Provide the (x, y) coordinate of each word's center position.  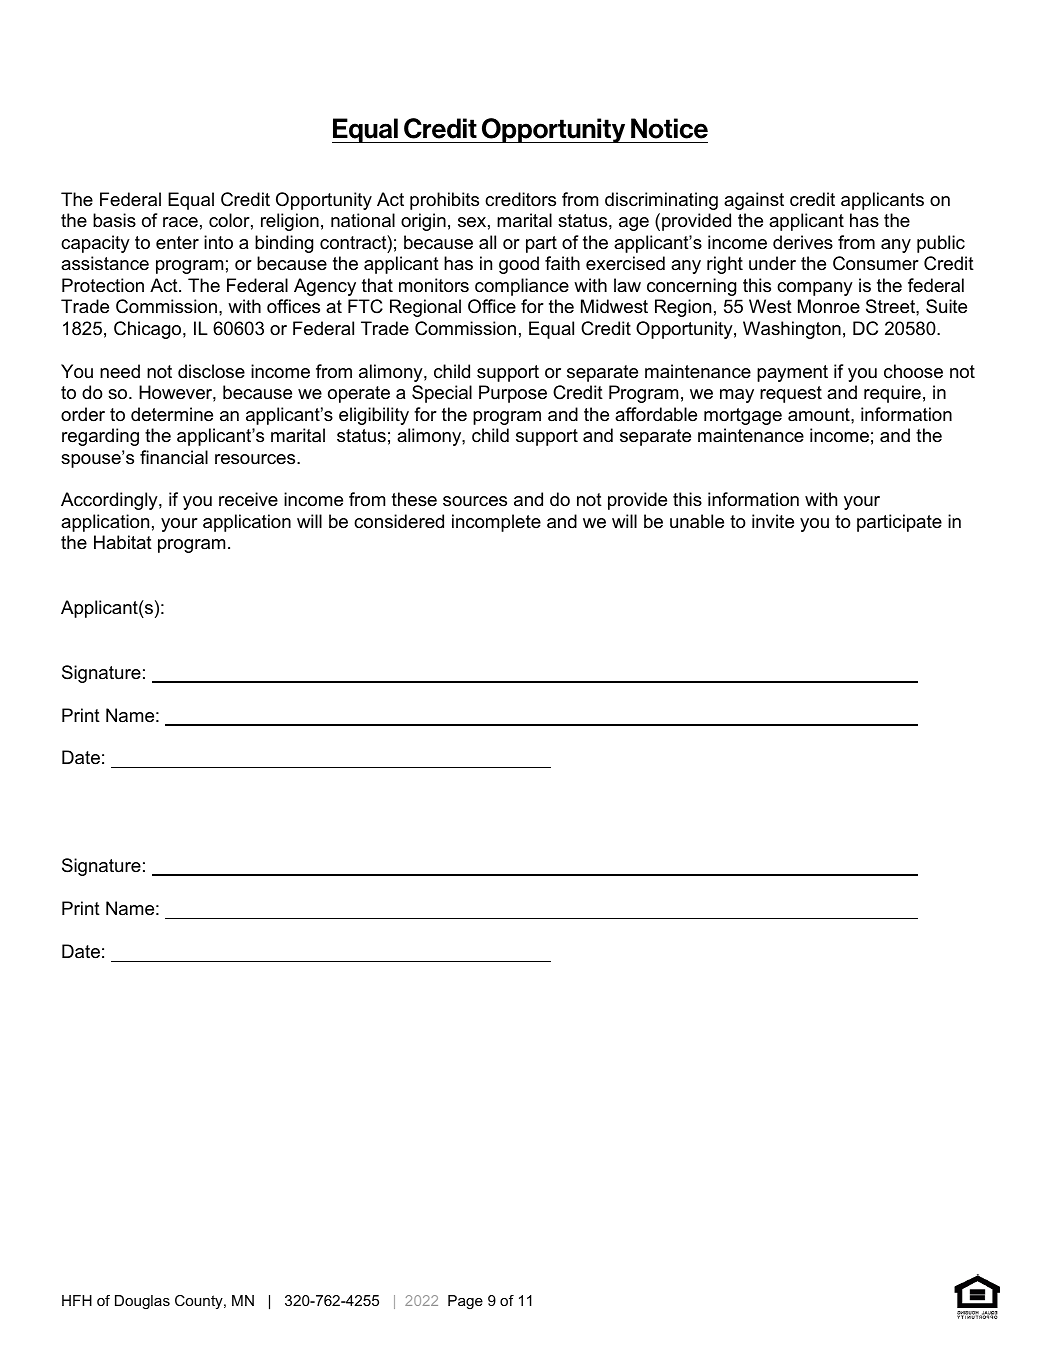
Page (465, 1302)
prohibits (444, 201)
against (754, 201)
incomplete (496, 523)
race (180, 222)
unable (697, 521)
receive (248, 499)
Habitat (123, 542)
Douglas (142, 1302)
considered (399, 521)
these (414, 499)
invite (773, 521)
